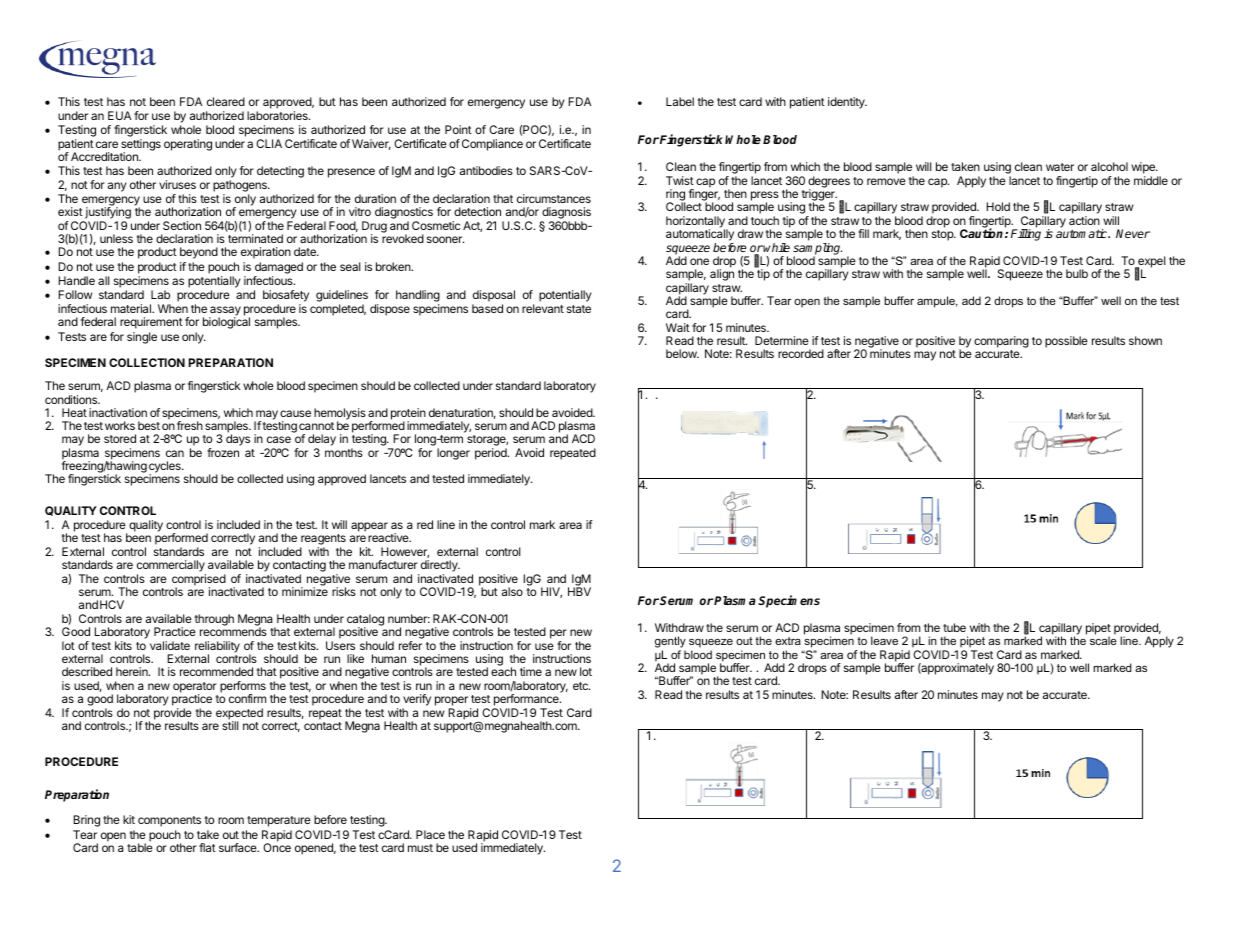  I want to click on components, so click(169, 821).
